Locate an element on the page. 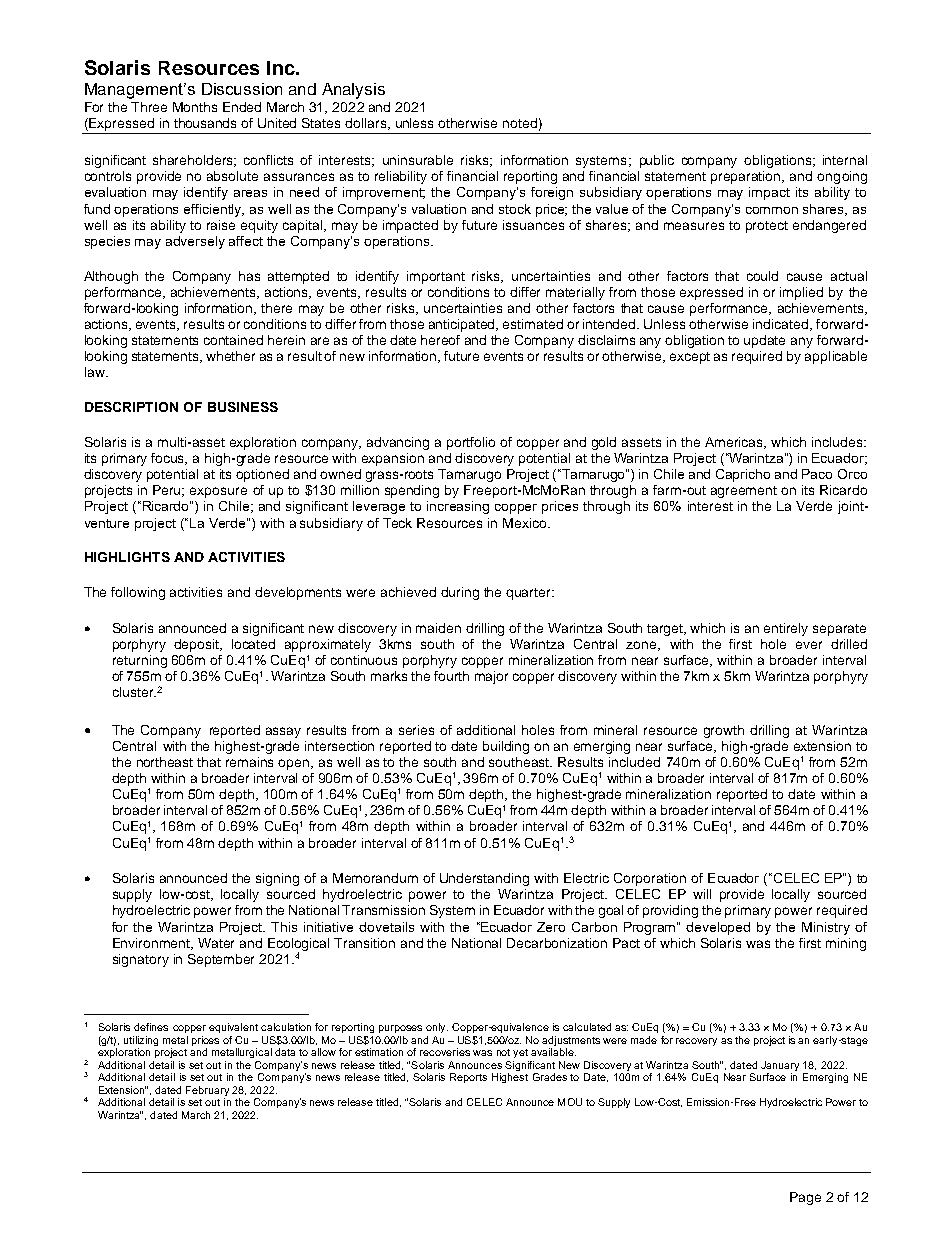 The height and width of the page is (1233, 952). utilizing is located at coordinates (141, 1041).
